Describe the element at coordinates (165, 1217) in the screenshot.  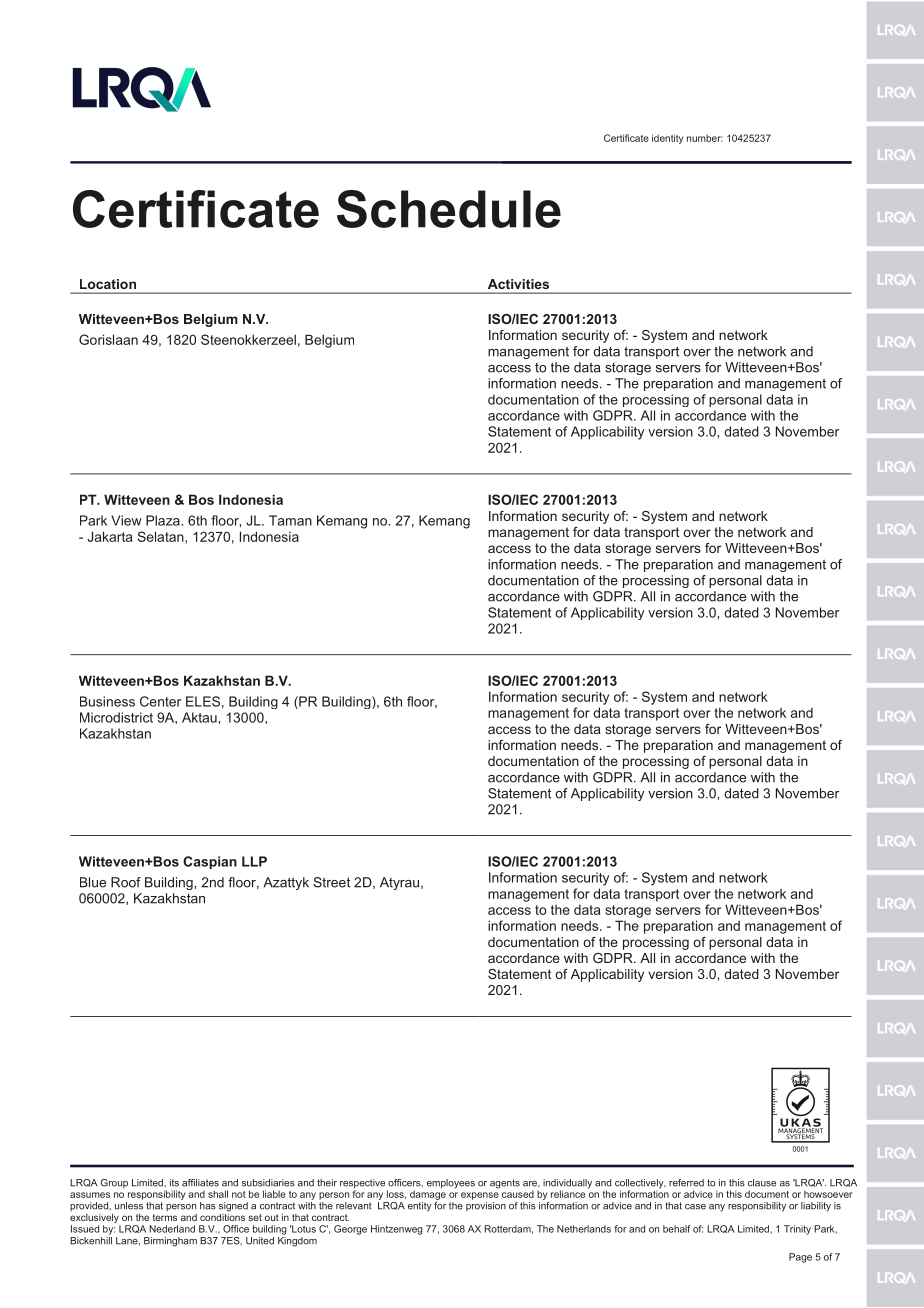
I see `terms` at that location.
